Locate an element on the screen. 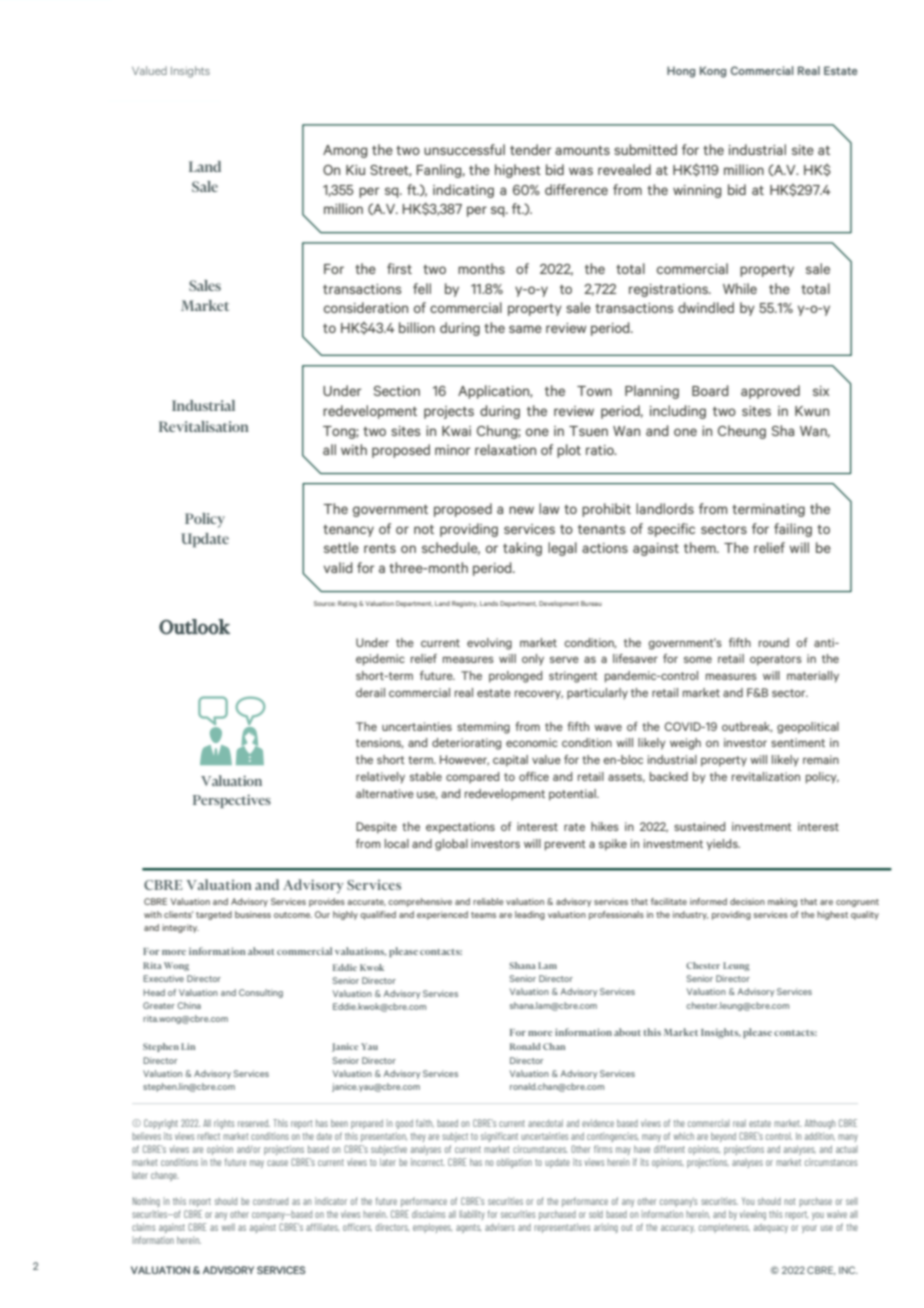 This screenshot has width=924, height=1308. construed is located at coordinates (270, 1201).
